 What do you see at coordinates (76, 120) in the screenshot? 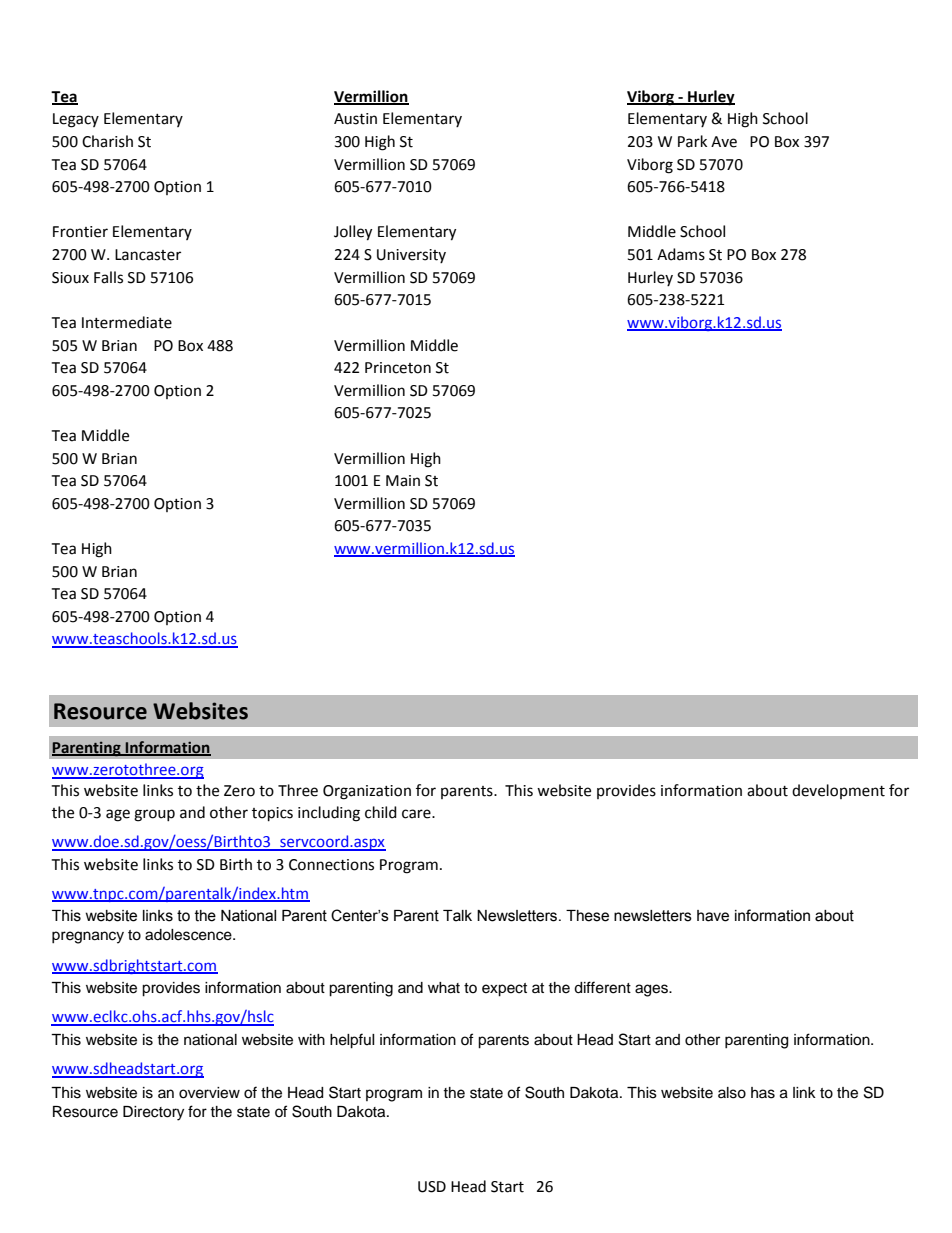
I see `Legacy` at bounding box center [76, 120].
